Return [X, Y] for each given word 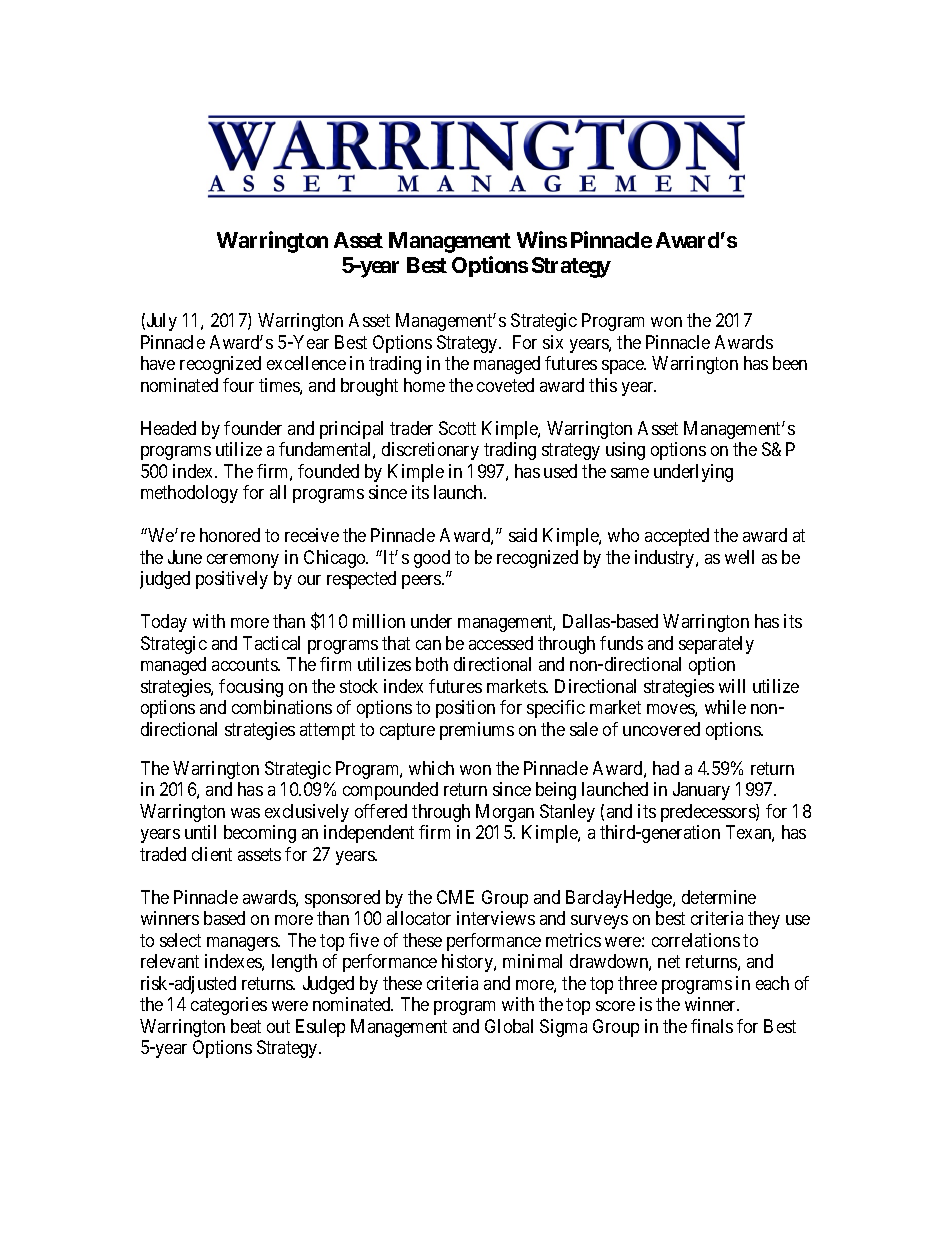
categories [229, 1006]
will [732, 686]
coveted [505, 385]
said [523, 535]
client [212, 854]
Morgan [505, 813]
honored [230, 535]
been [790, 363]
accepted [677, 537]
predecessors [709, 813]
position [465, 709]
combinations [282, 707]
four [238, 385]
